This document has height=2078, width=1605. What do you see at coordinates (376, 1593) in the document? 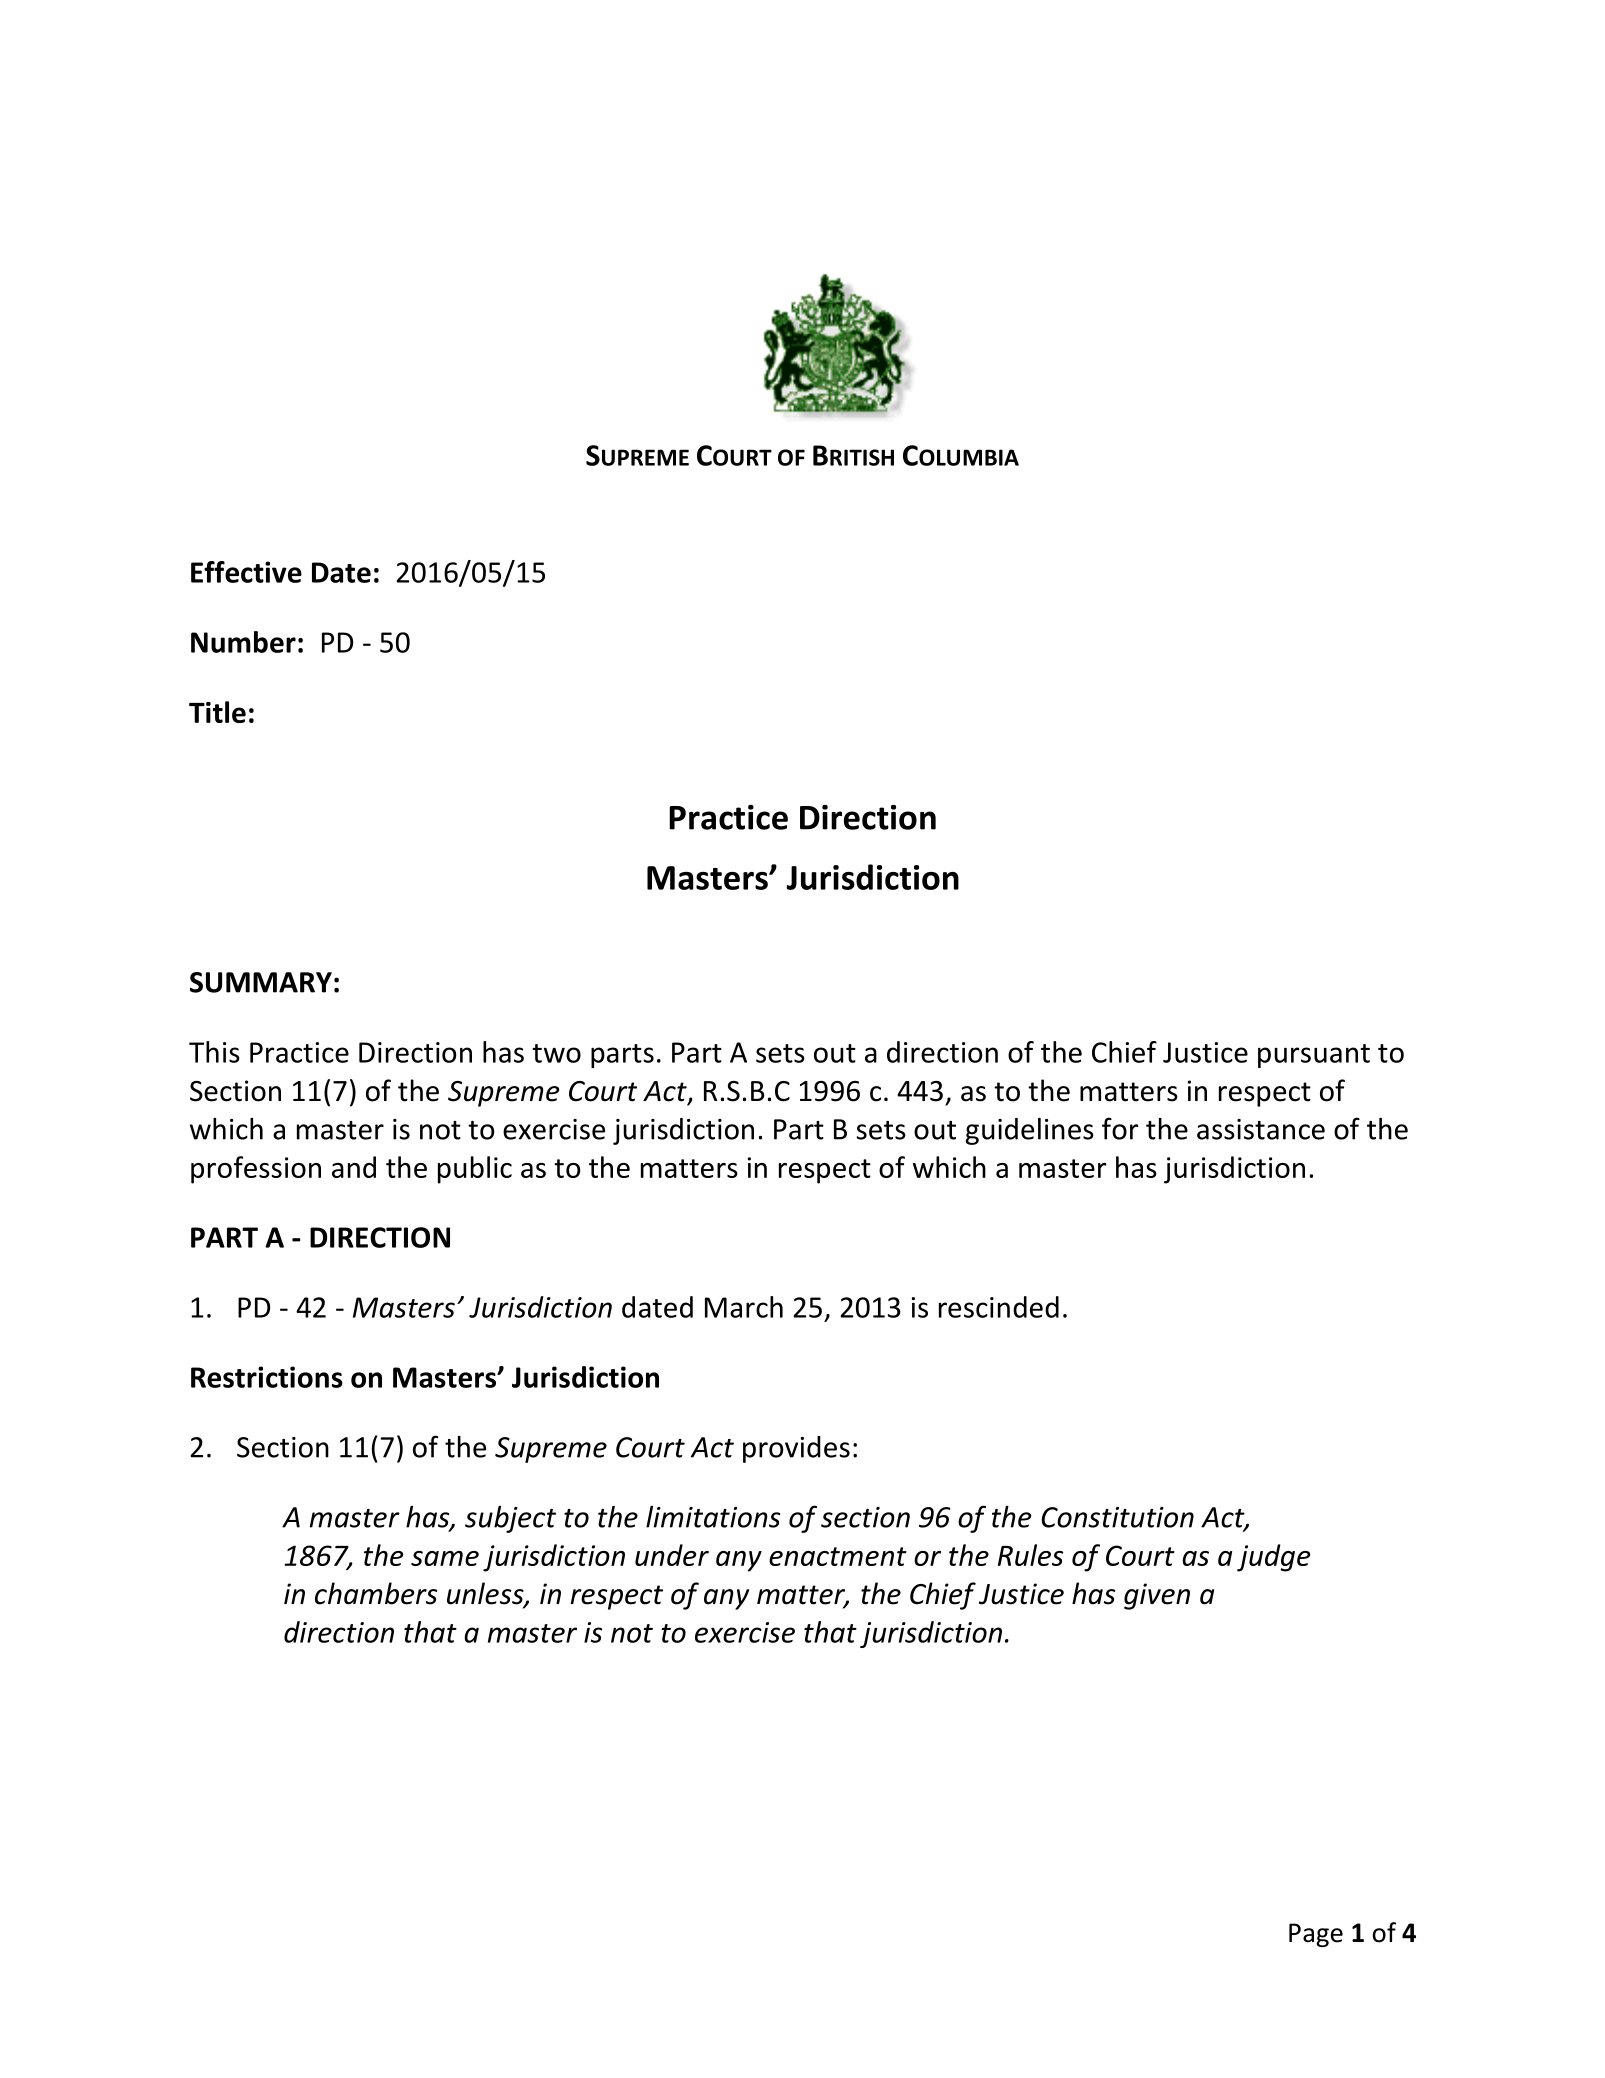
I see `chambers` at bounding box center [376, 1593].
